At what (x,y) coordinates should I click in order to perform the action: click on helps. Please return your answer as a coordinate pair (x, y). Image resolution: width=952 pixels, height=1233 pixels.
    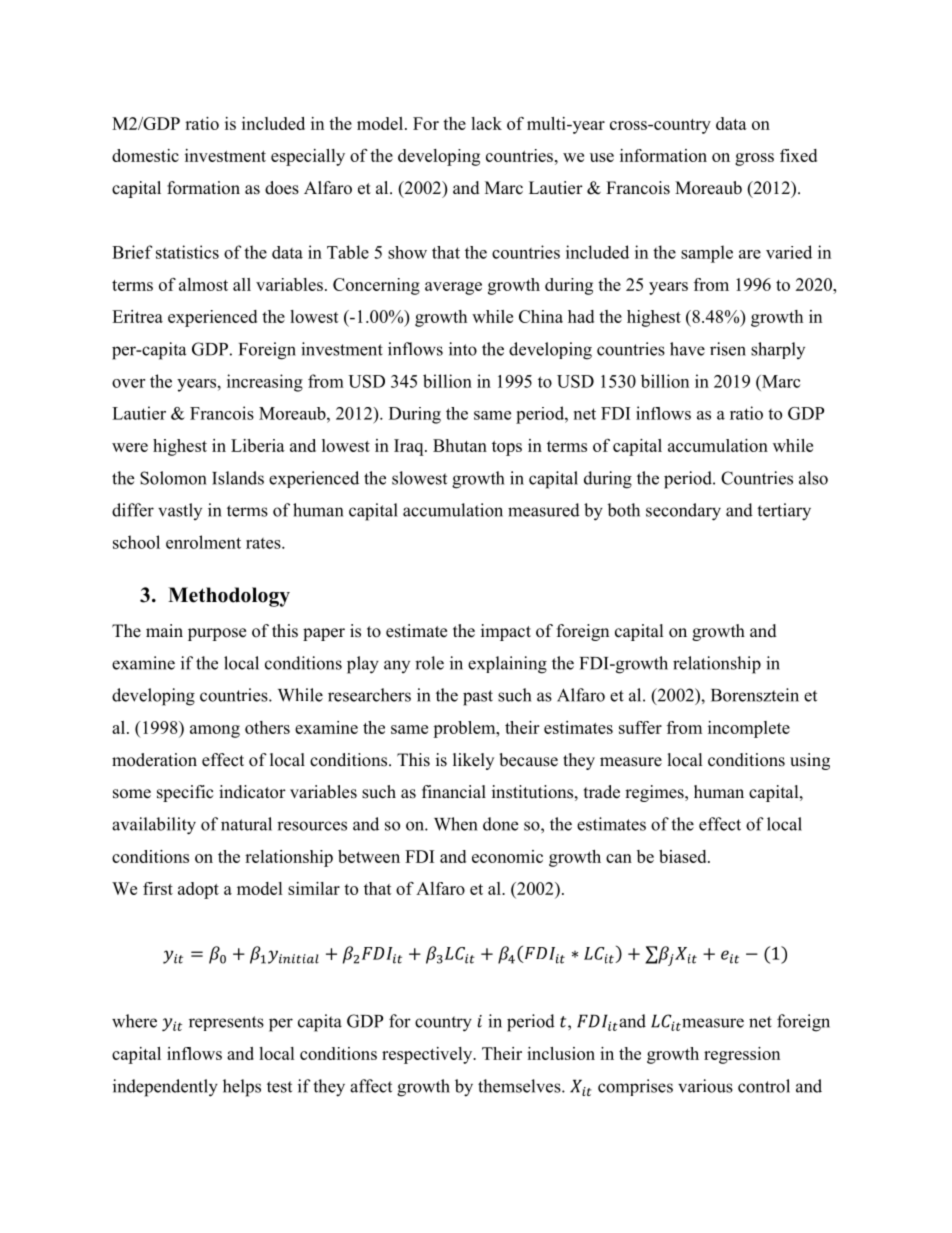
    Looking at the image, I should click on (242, 1088).
